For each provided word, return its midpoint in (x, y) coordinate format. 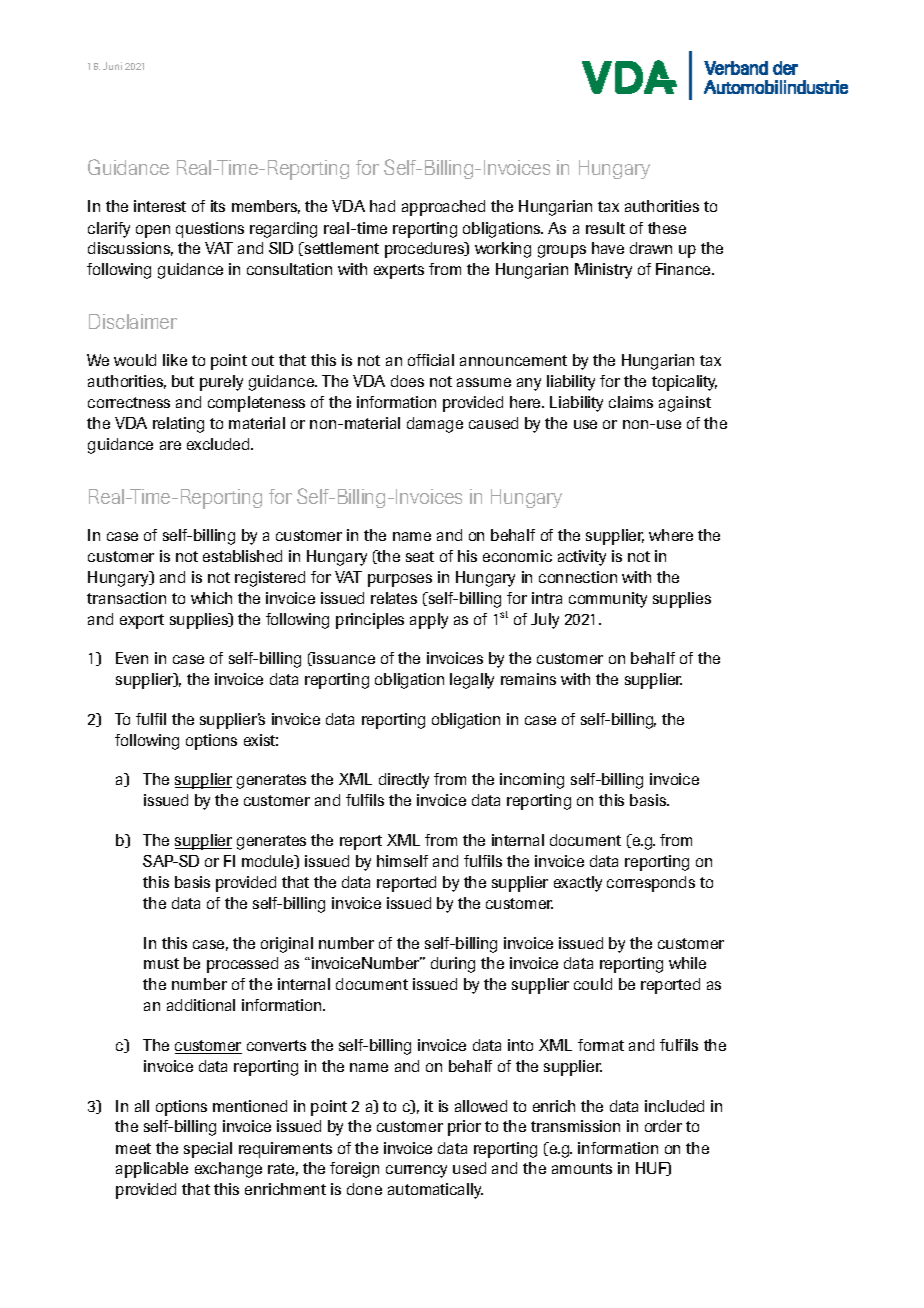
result (605, 228)
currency (416, 1171)
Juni (112, 66)
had (382, 206)
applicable (152, 1170)
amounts (582, 1168)
